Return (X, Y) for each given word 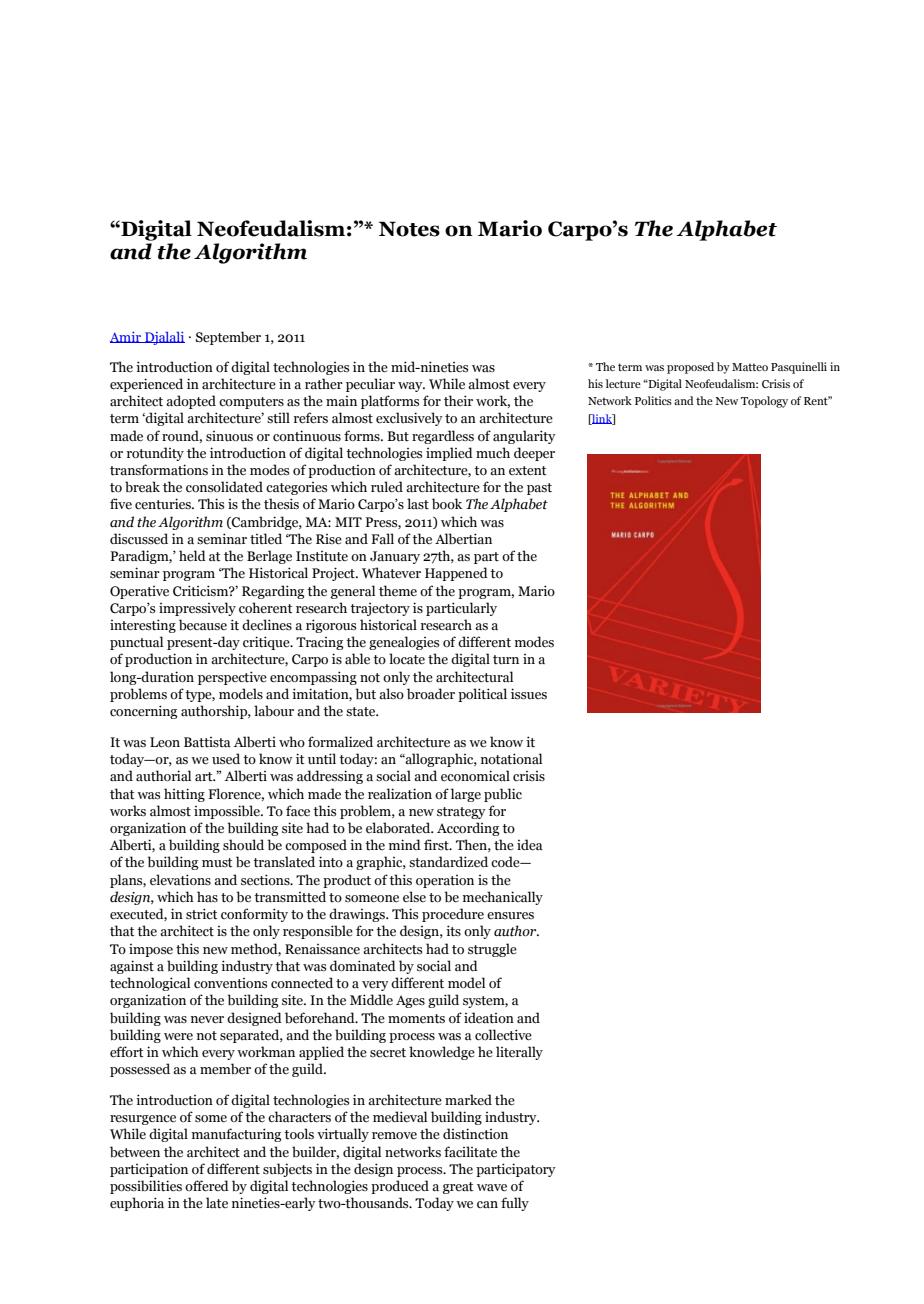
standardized (448, 862)
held (192, 556)
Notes (409, 229)
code (506, 862)
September (228, 338)
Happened (456, 574)
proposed (690, 368)
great (458, 1188)
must (217, 863)
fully (515, 1204)
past (539, 489)
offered (207, 1186)
